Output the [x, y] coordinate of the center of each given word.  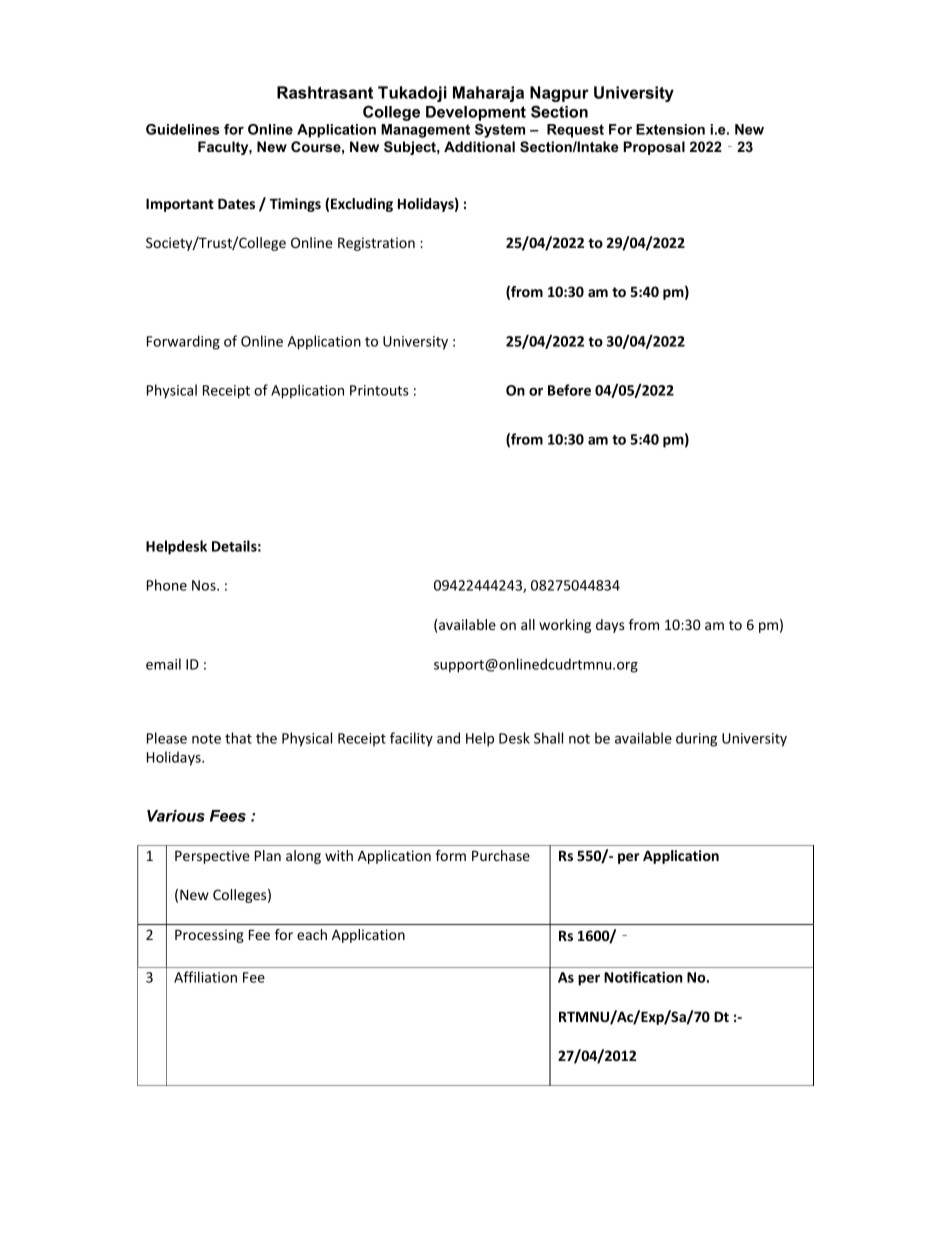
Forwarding [183, 342]
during [696, 739]
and [448, 738]
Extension [670, 129]
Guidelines [183, 129]
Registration [376, 244]
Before [569, 390]
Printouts [379, 390]
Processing [209, 936]
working [565, 626]
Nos [205, 585]
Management [425, 131]
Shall [548, 738]
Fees [228, 816]
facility [411, 739]
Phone [167, 585]
